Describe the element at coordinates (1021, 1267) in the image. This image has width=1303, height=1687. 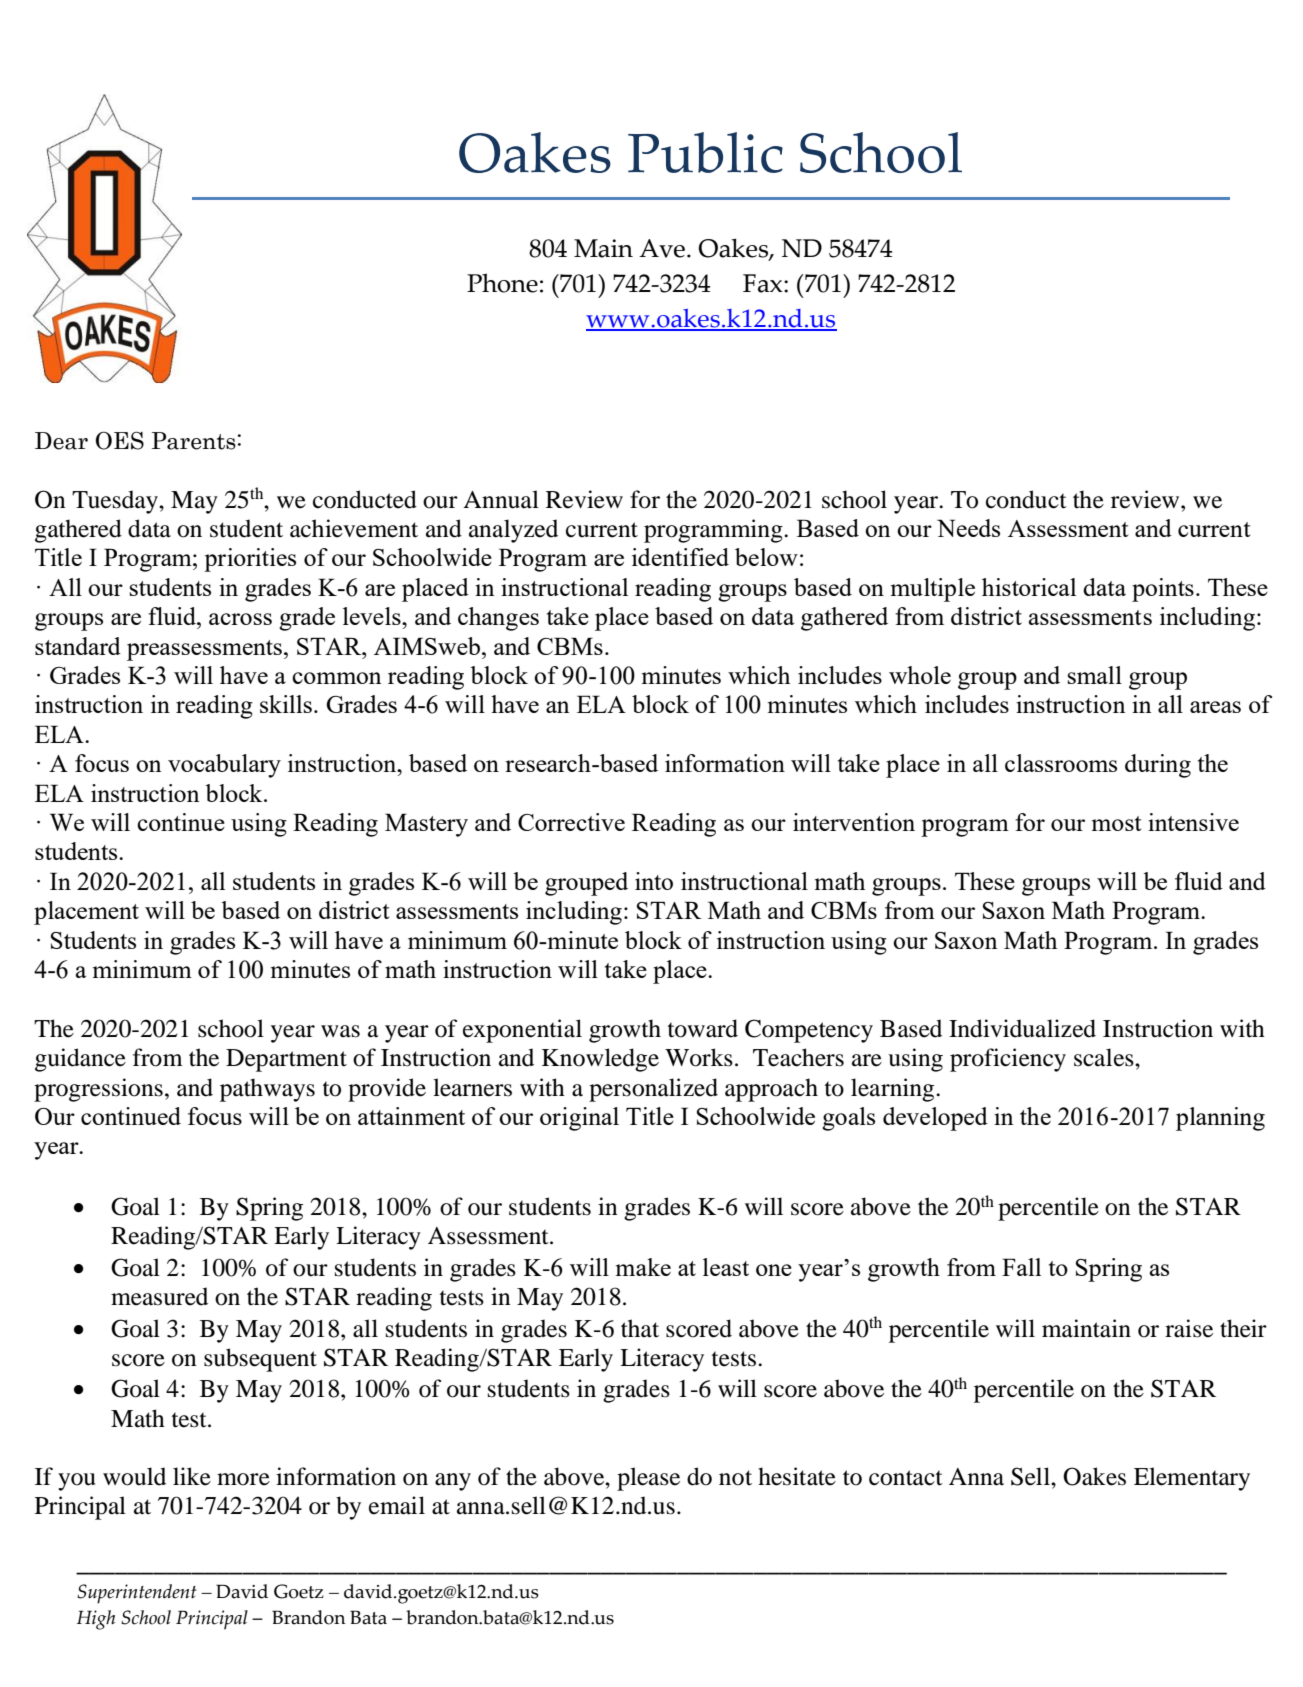
I see `Fall` at that location.
